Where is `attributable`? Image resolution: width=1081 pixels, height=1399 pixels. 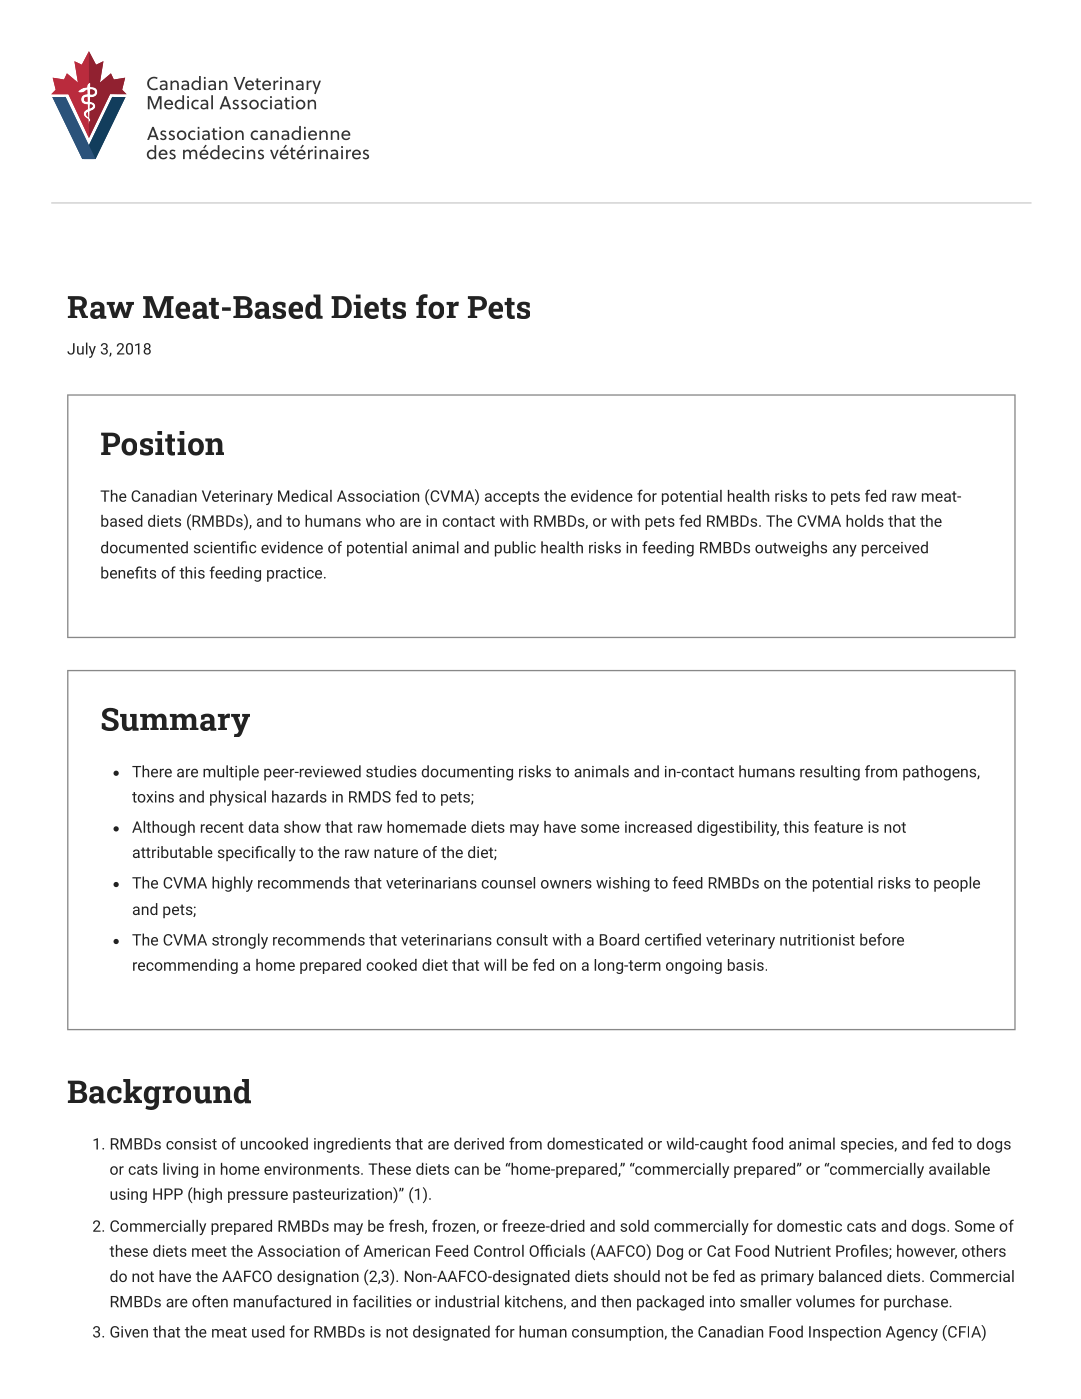
attributable is located at coordinates (173, 852).
